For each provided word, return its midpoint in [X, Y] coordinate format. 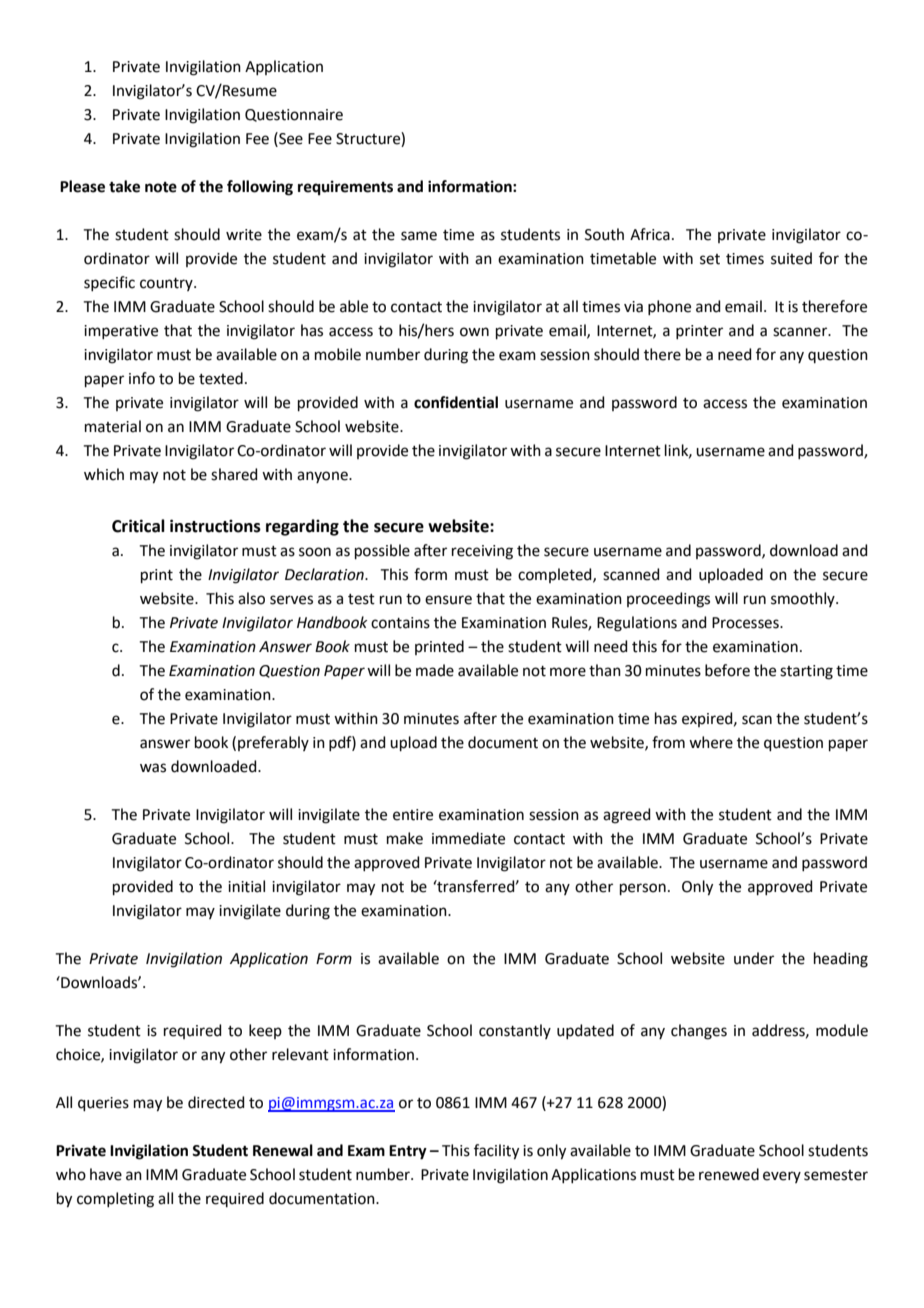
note [161, 187]
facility [496, 1152]
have [106, 1174]
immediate [468, 838]
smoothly [804, 599]
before [727, 670]
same [419, 236]
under [754, 958]
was [153, 768]
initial [246, 886]
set [710, 259]
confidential [456, 402]
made [435, 670]
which [104, 474]
